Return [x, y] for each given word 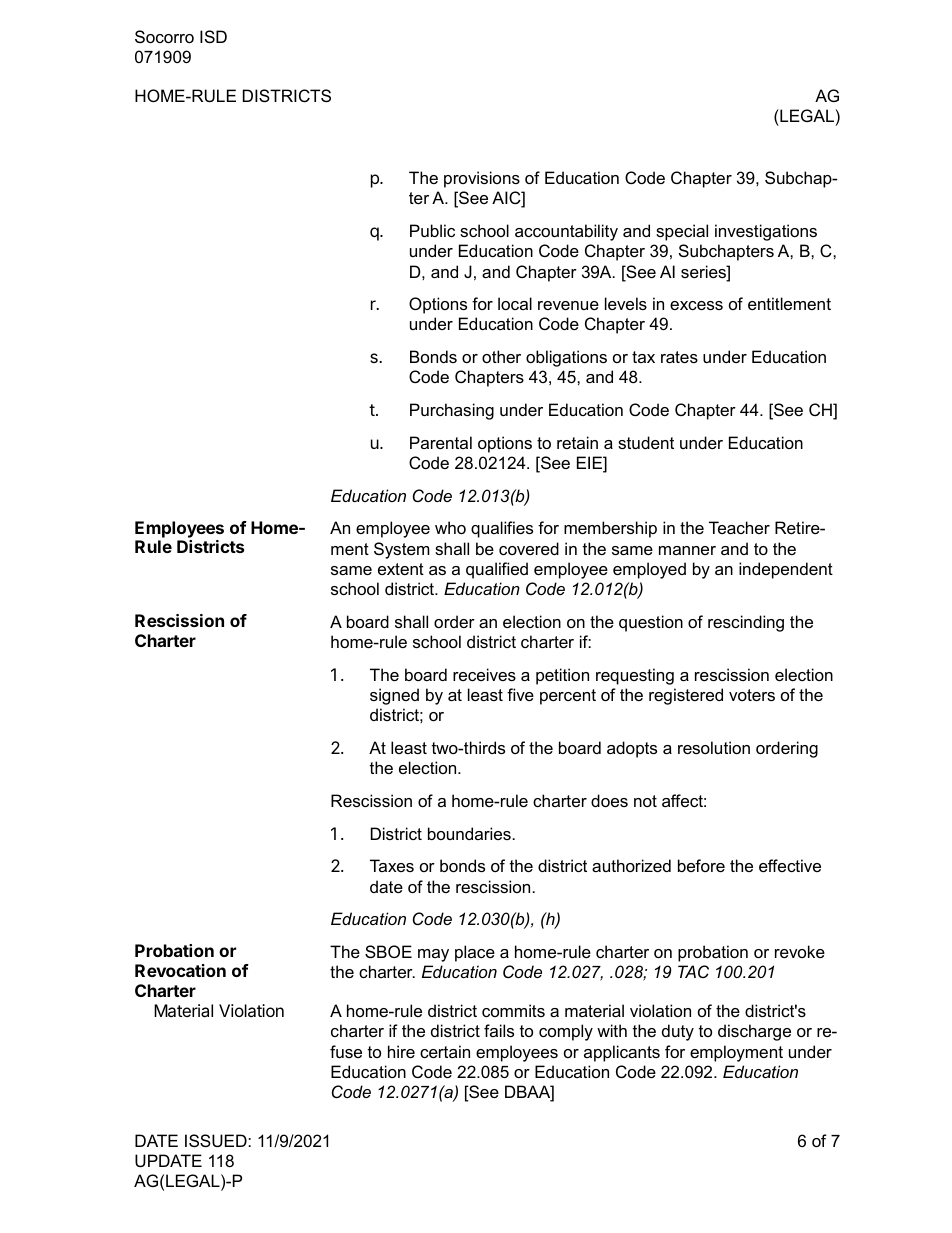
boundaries [469, 833]
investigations [766, 232]
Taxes [392, 865]
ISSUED [217, 1140]
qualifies [502, 529]
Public [432, 230]
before [701, 865]
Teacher [739, 527]
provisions [482, 179]
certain [445, 1051]
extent [401, 569]
